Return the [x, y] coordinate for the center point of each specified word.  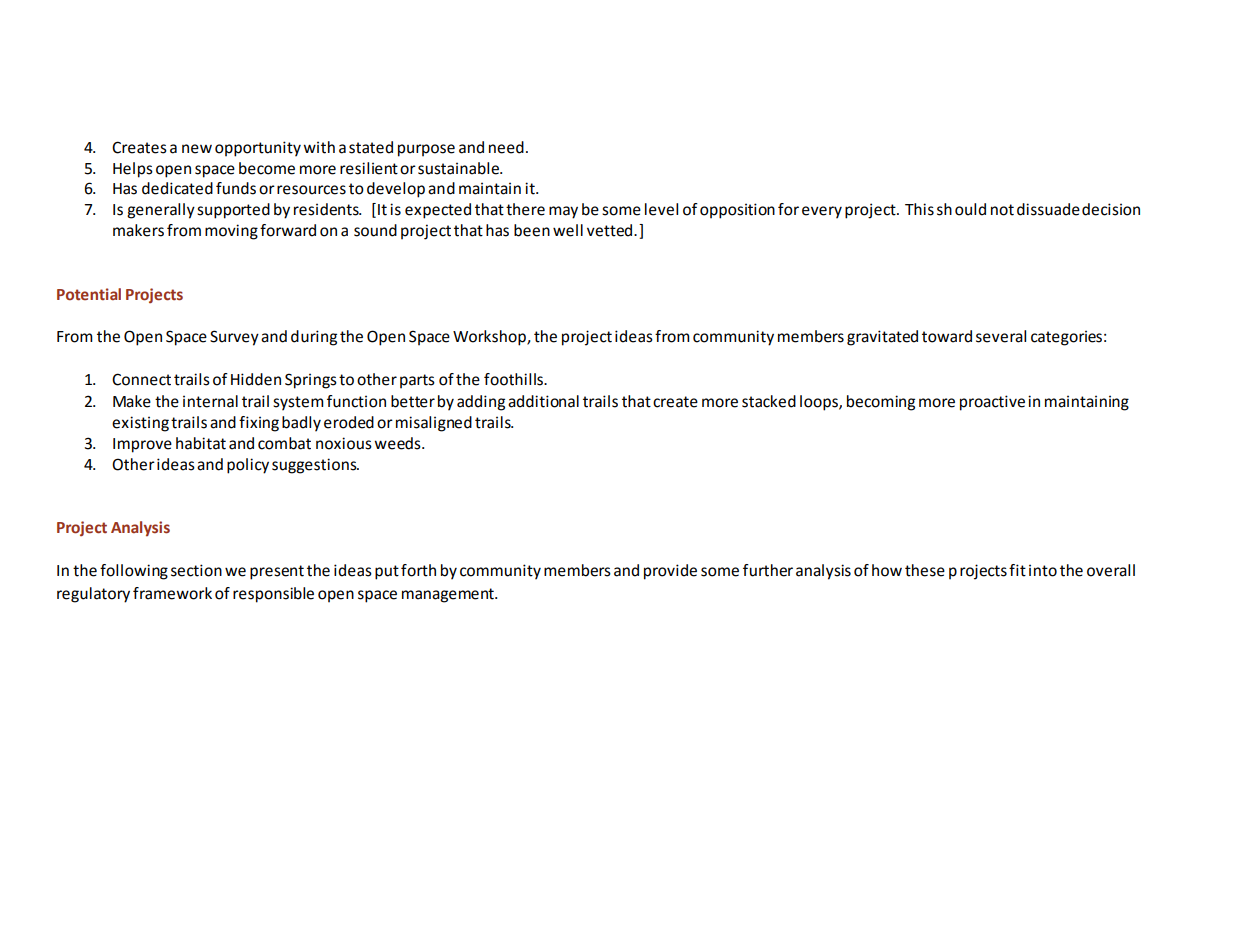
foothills [514, 379]
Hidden [256, 379]
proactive [992, 403]
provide [670, 572]
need [506, 147]
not [1002, 210]
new [197, 149]
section [196, 570]
